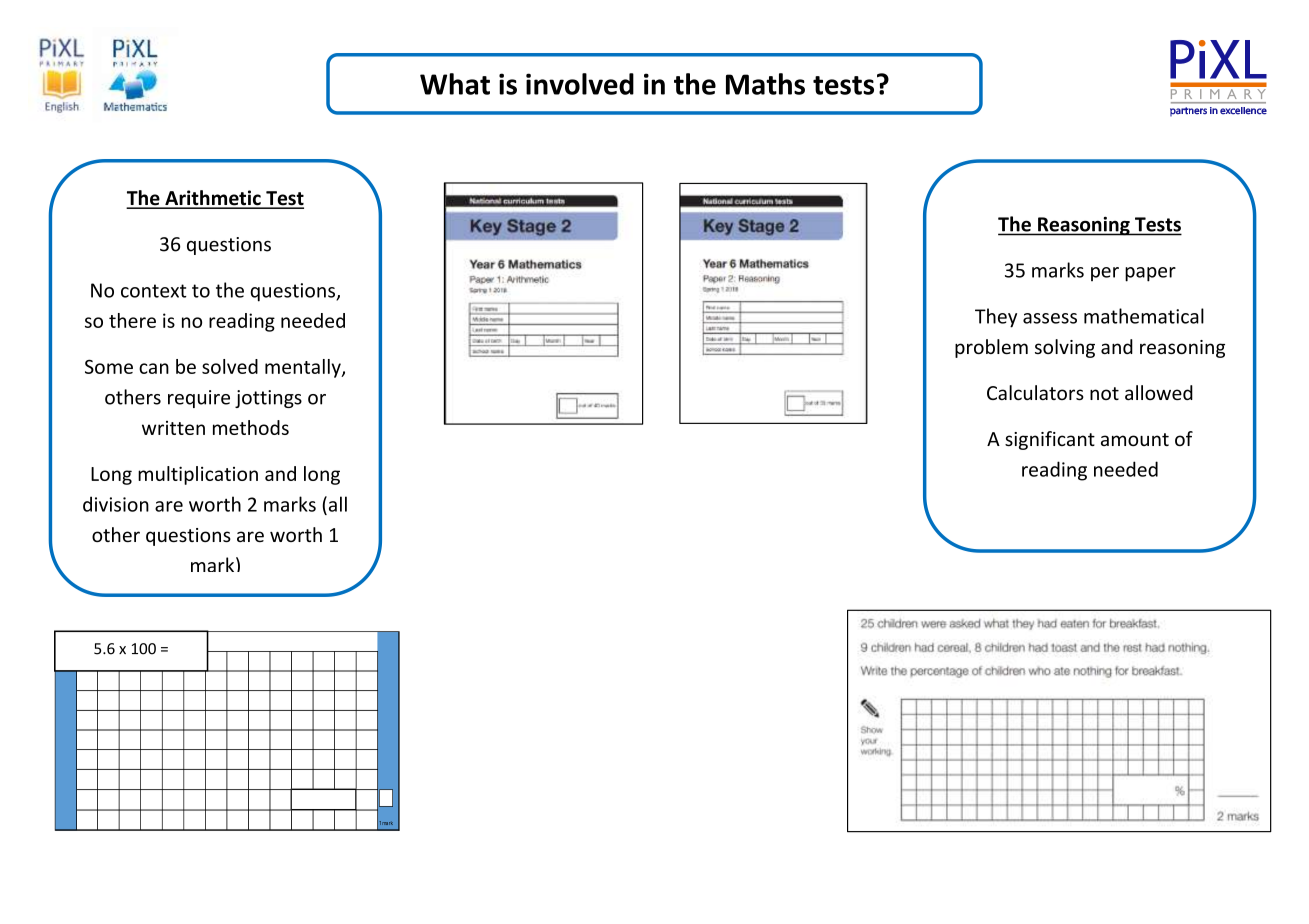 The image size is (1309, 924). Describe the element at coordinates (580, 84) in the page. I see `involved` at that location.
